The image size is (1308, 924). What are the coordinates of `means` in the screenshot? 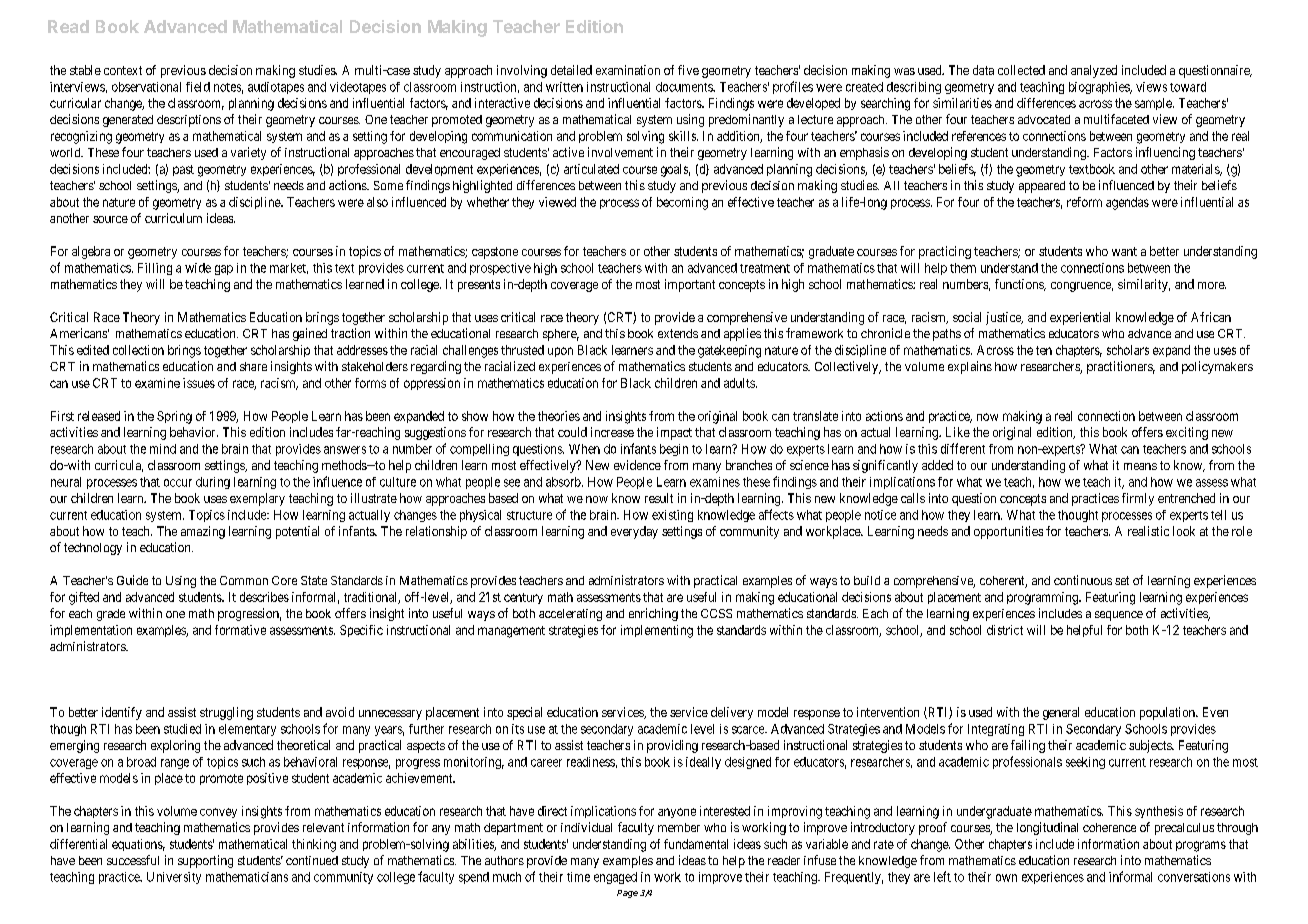 It's located at (1140, 466).
